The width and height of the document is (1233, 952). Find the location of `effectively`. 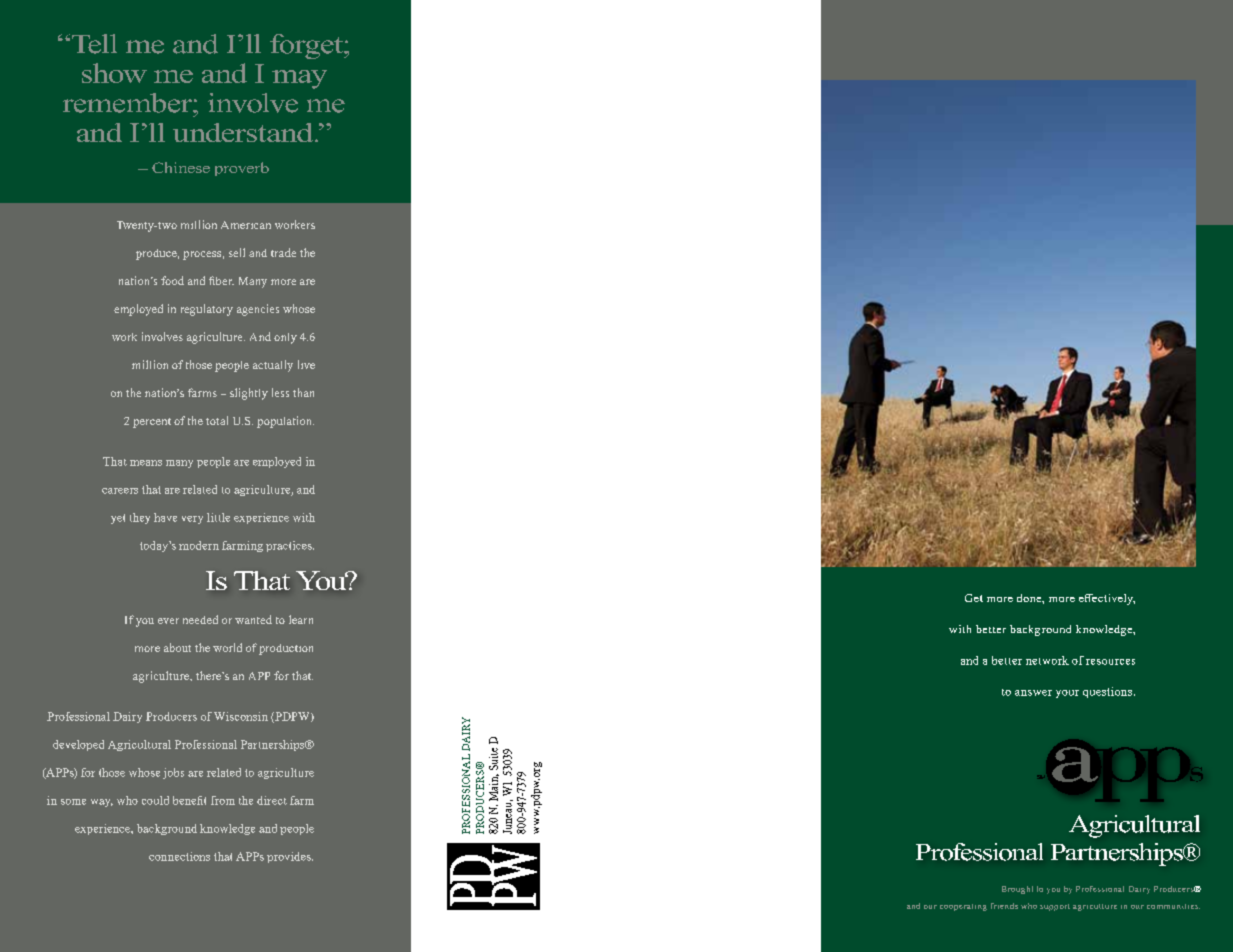

effectively is located at coordinates (1107, 599).
